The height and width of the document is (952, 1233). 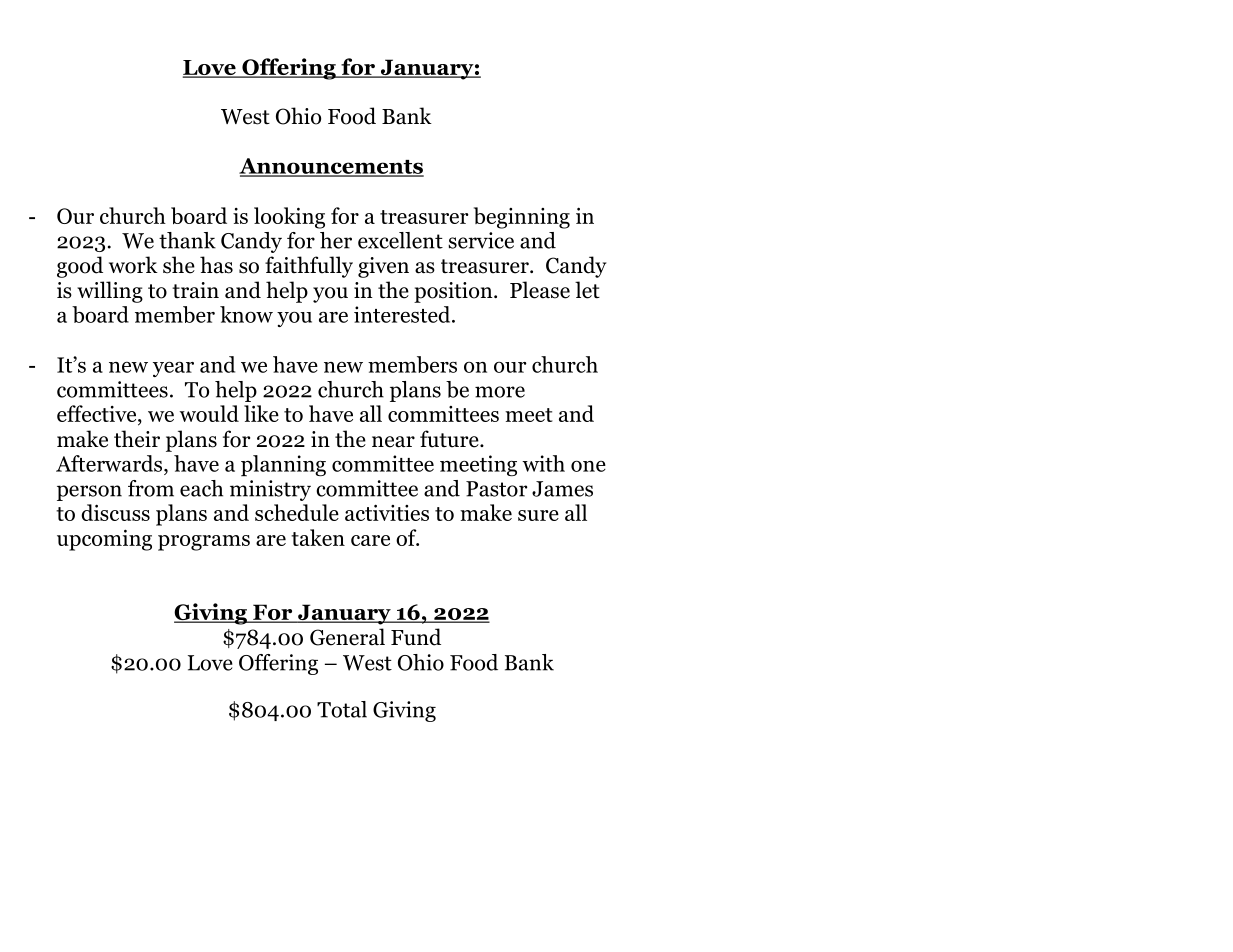 What do you see at coordinates (342, 709) in the document?
I see `Total` at bounding box center [342, 709].
